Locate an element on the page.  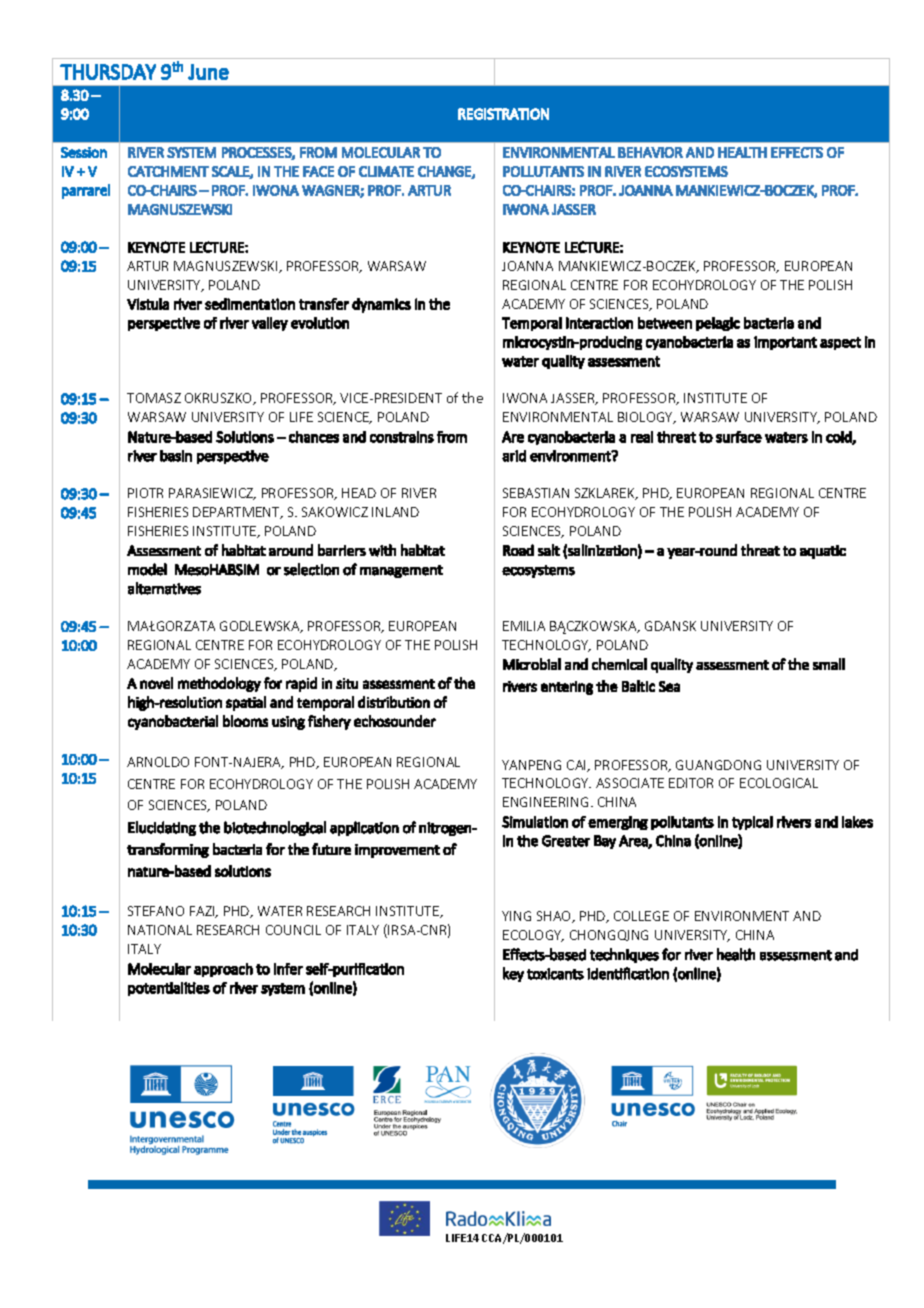
June is located at coordinates (208, 72).
